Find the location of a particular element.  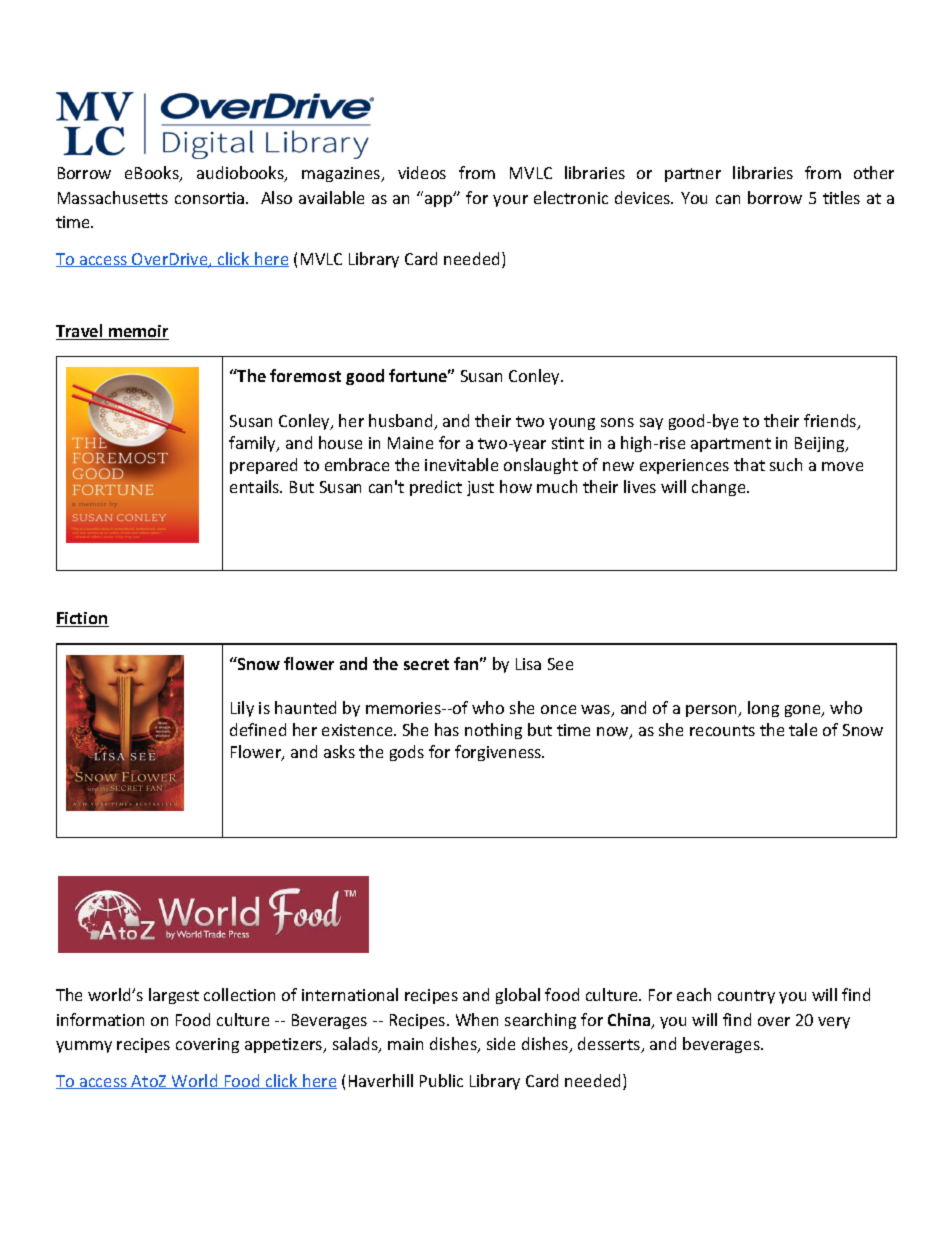

tale is located at coordinates (803, 729).
